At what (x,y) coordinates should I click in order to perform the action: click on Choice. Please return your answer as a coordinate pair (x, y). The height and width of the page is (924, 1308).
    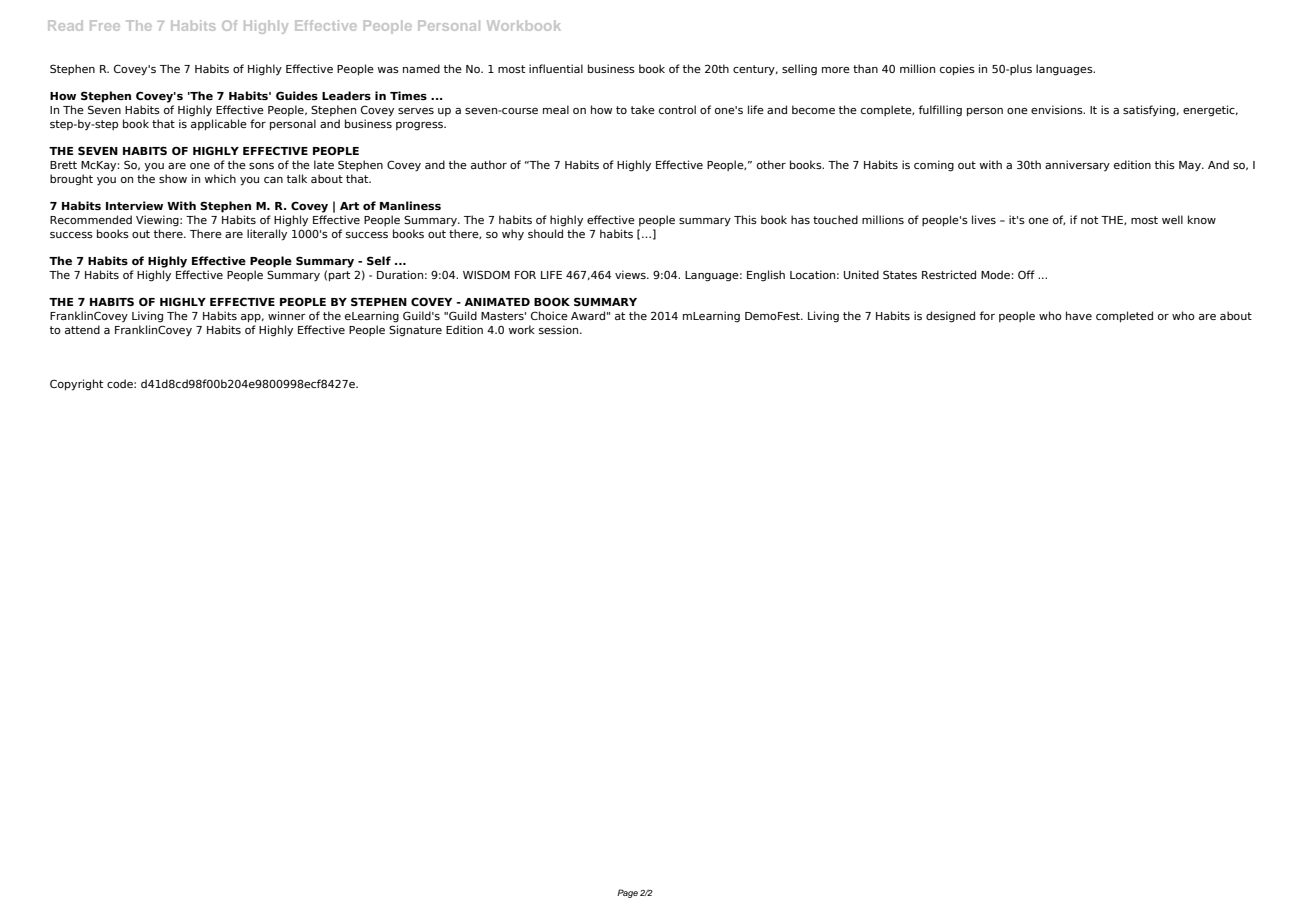
    Looking at the image, I should click on (549, 315).
